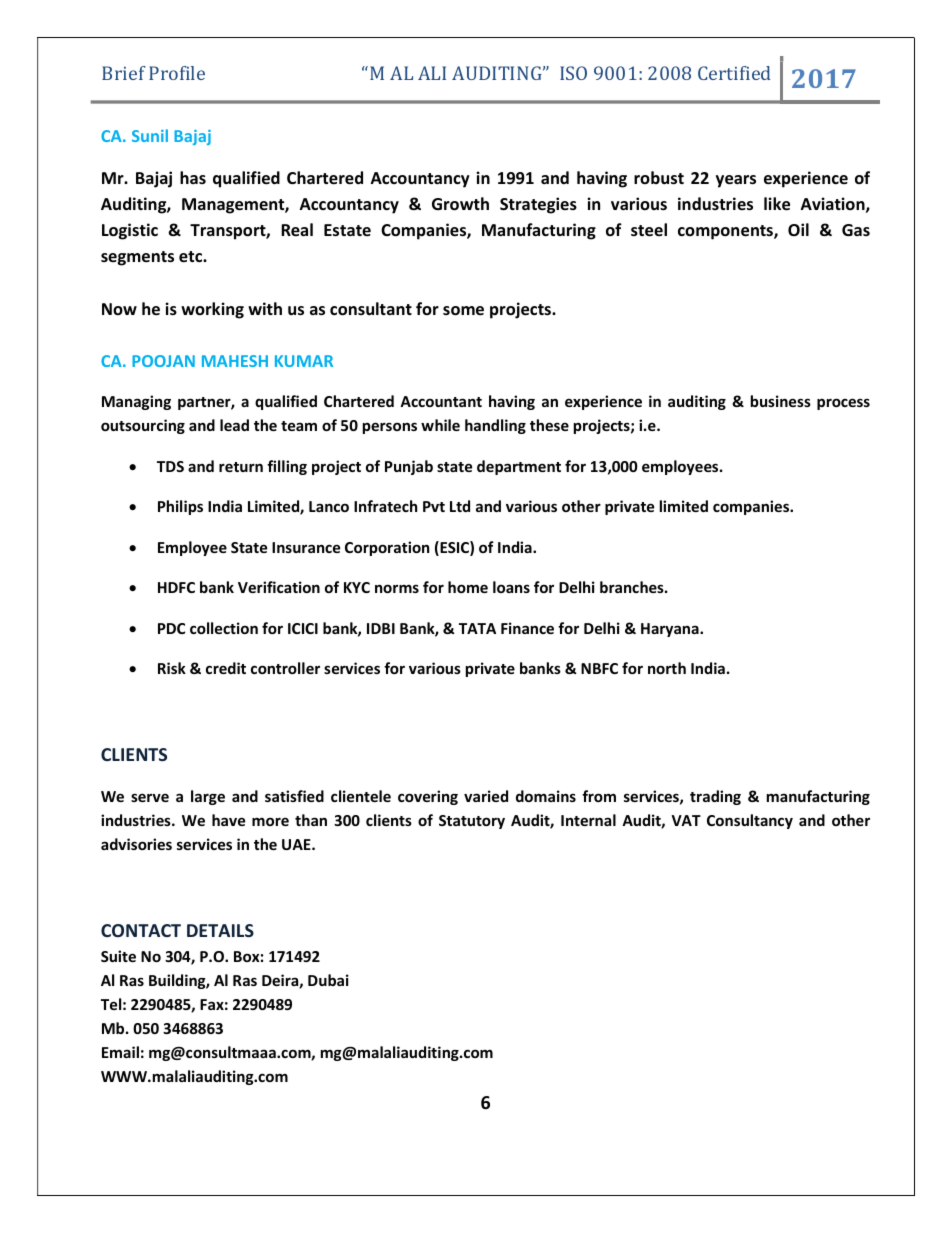 The height and width of the screenshot is (1233, 952). What do you see at coordinates (734, 73) in the screenshot?
I see `Certified` at bounding box center [734, 73].
